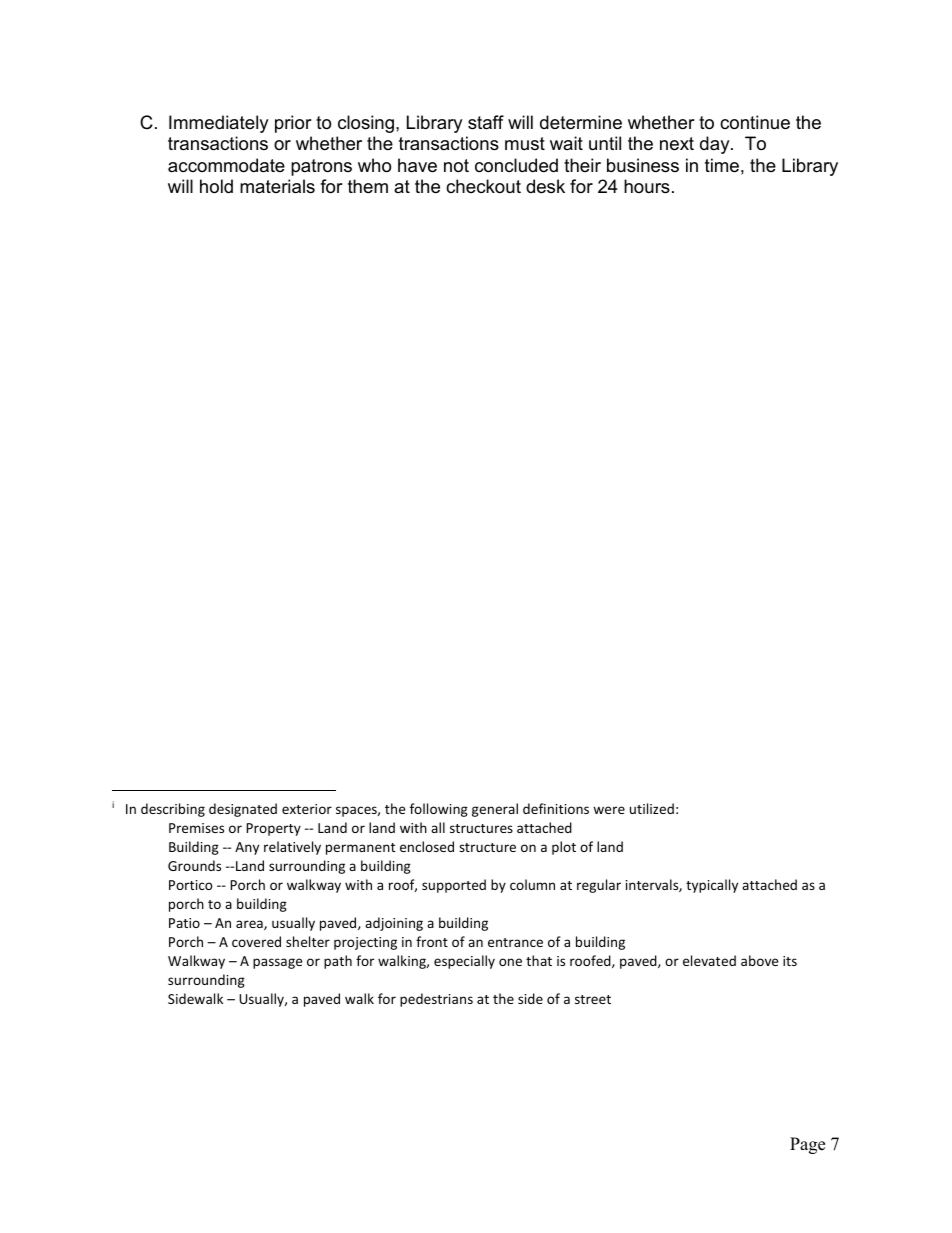  Describe the element at coordinates (439, 810) in the screenshot. I see `following` at that location.
